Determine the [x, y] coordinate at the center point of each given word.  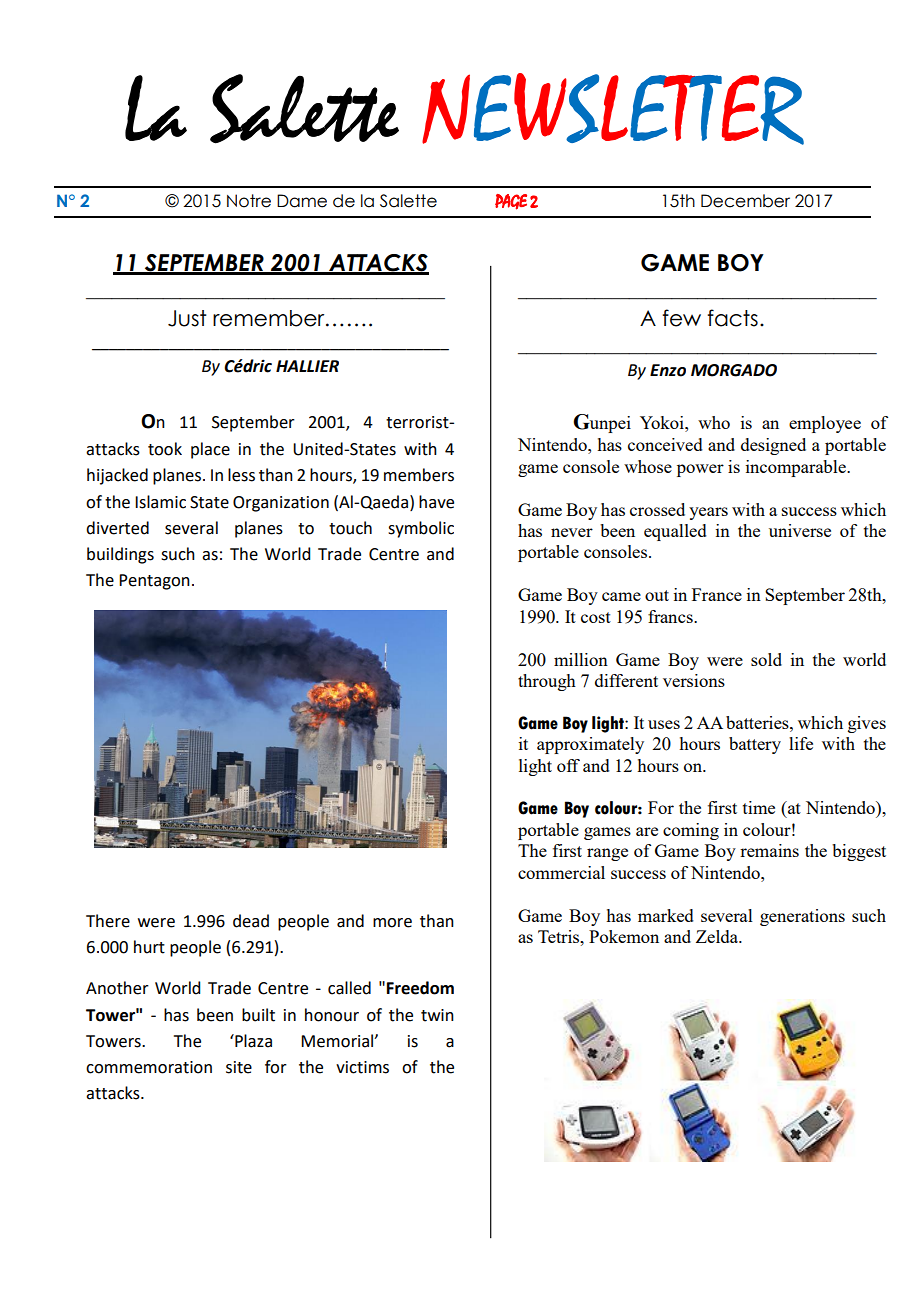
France [717, 594]
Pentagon [154, 582]
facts [732, 318]
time [759, 807]
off [568, 765]
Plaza [252, 1041]
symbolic [421, 529]
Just [187, 318]
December [745, 201]
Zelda [718, 936]
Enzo [668, 370]
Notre [249, 201]
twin [437, 1015]
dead [251, 921]
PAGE [511, 202]
